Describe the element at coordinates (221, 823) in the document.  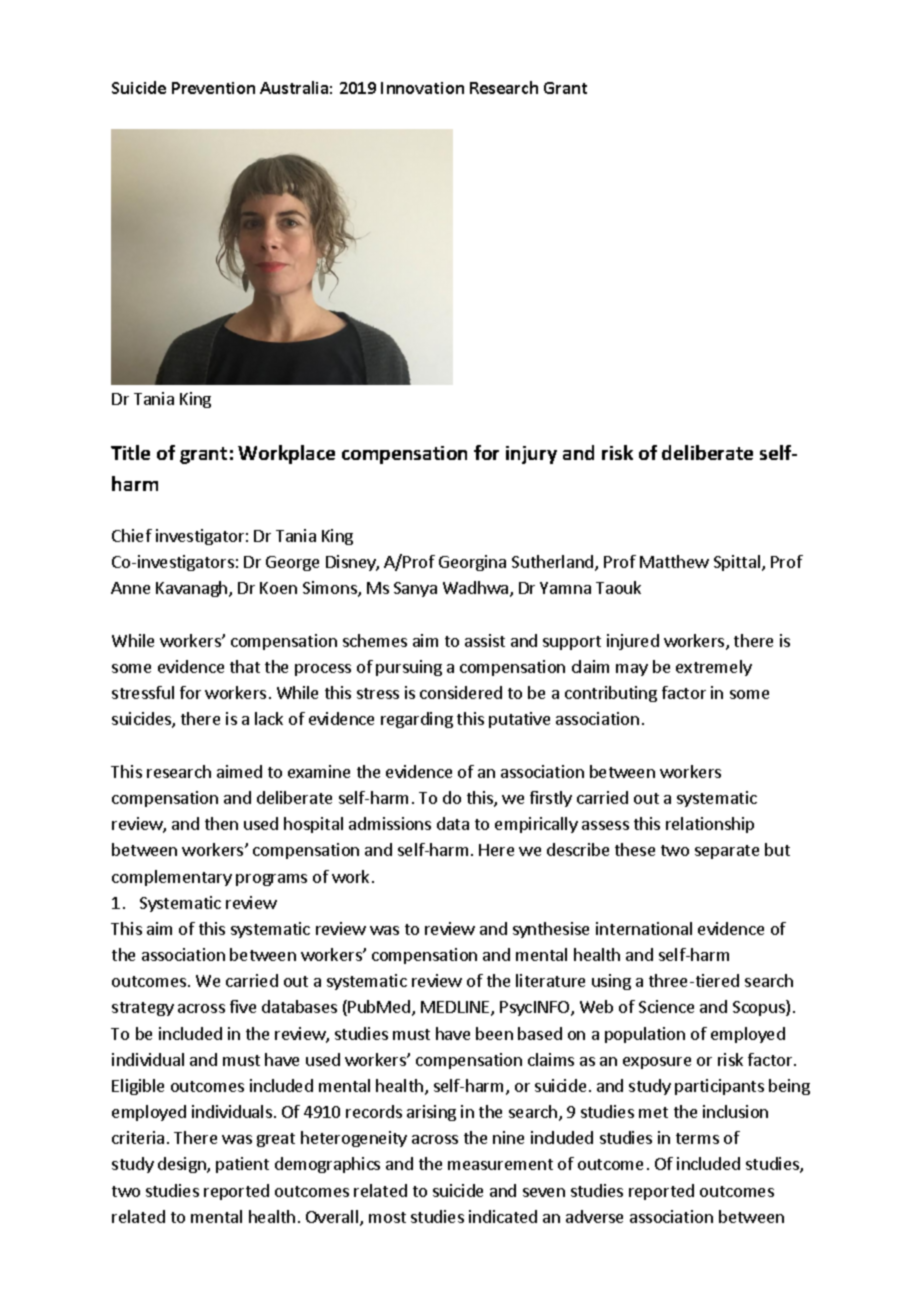
I see `then` at that location.
